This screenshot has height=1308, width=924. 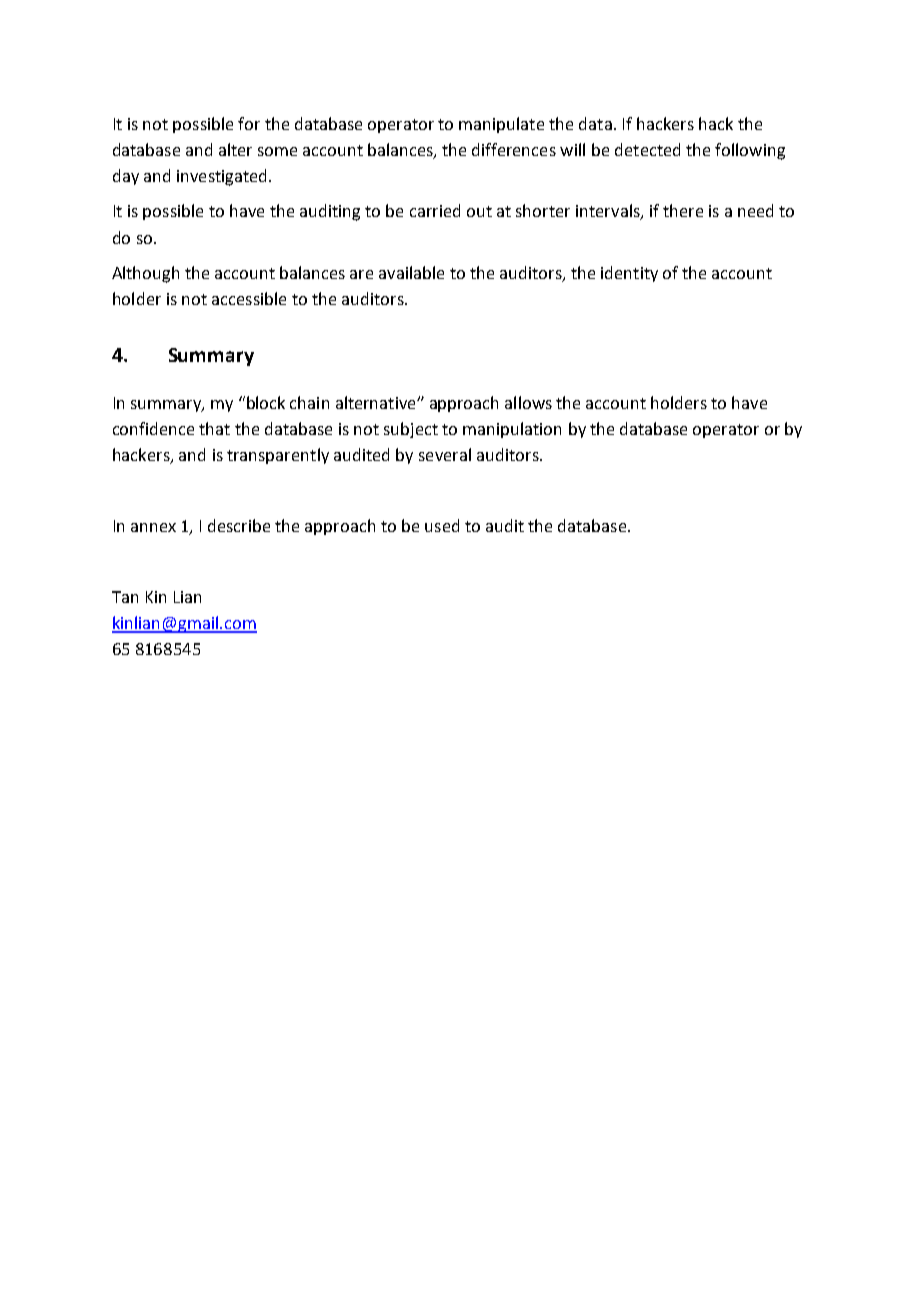 I want to click on used, so click(x=442, y=525).
